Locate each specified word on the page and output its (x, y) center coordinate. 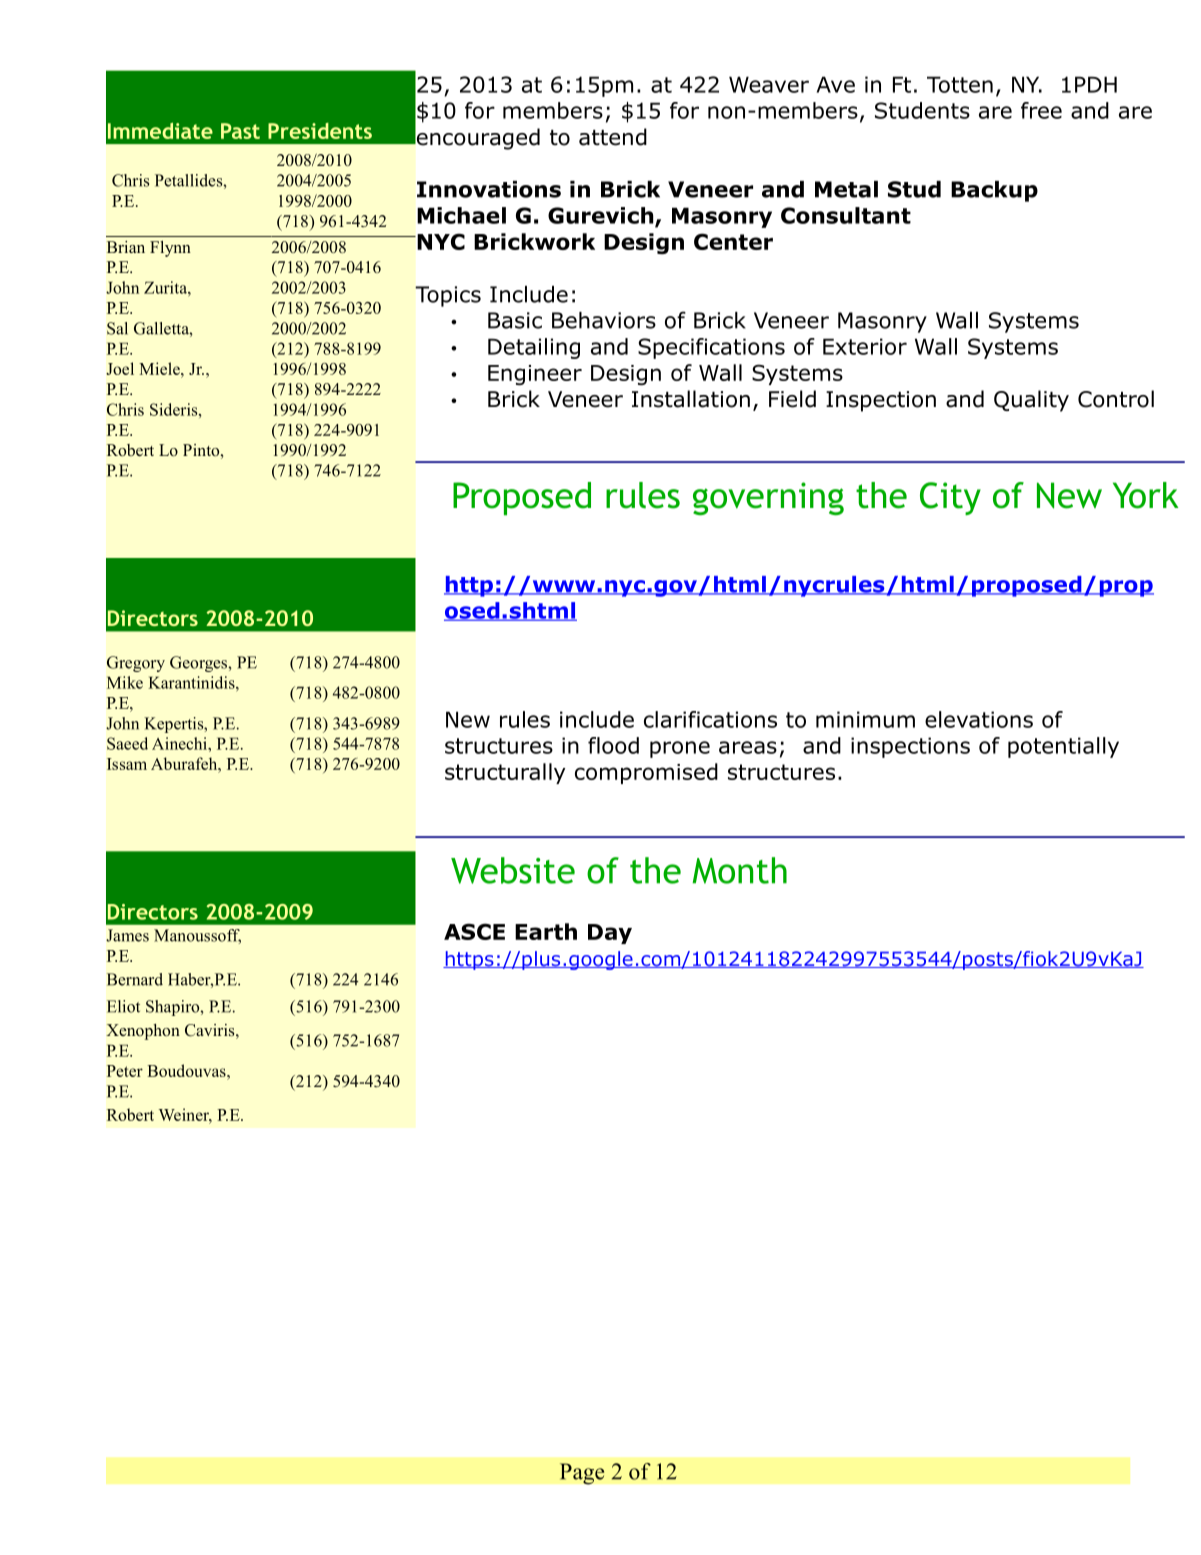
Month (739, 870)
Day (610, 934)
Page (582, 1474)
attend (613, 137)
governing (768, 498)
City (950, 498)
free (1041, 110)
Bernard (135, 979)
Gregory (136, 664)
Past (240, 131)
